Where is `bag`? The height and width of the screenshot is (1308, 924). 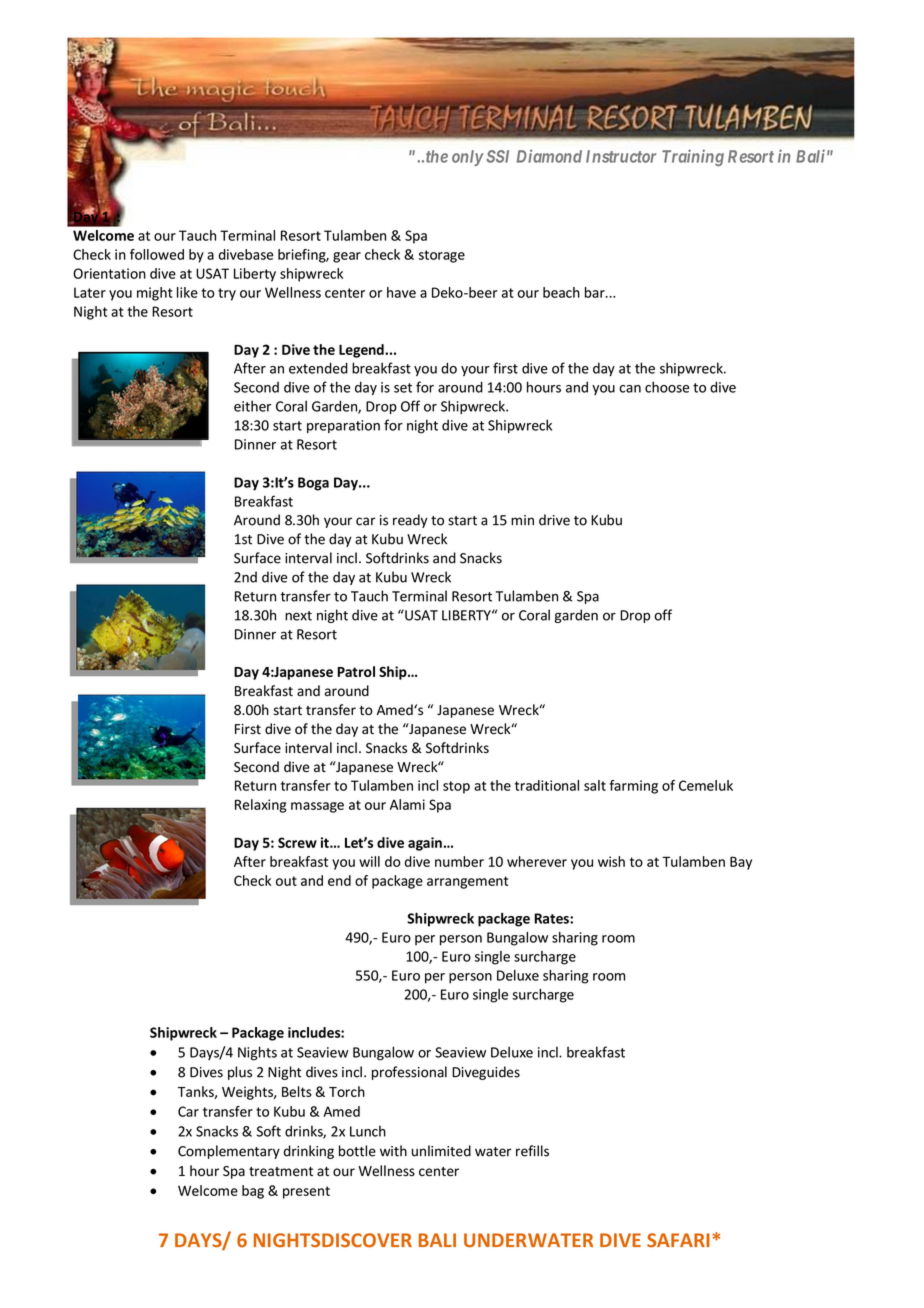 bag is located at coordinates (253, 1192).
